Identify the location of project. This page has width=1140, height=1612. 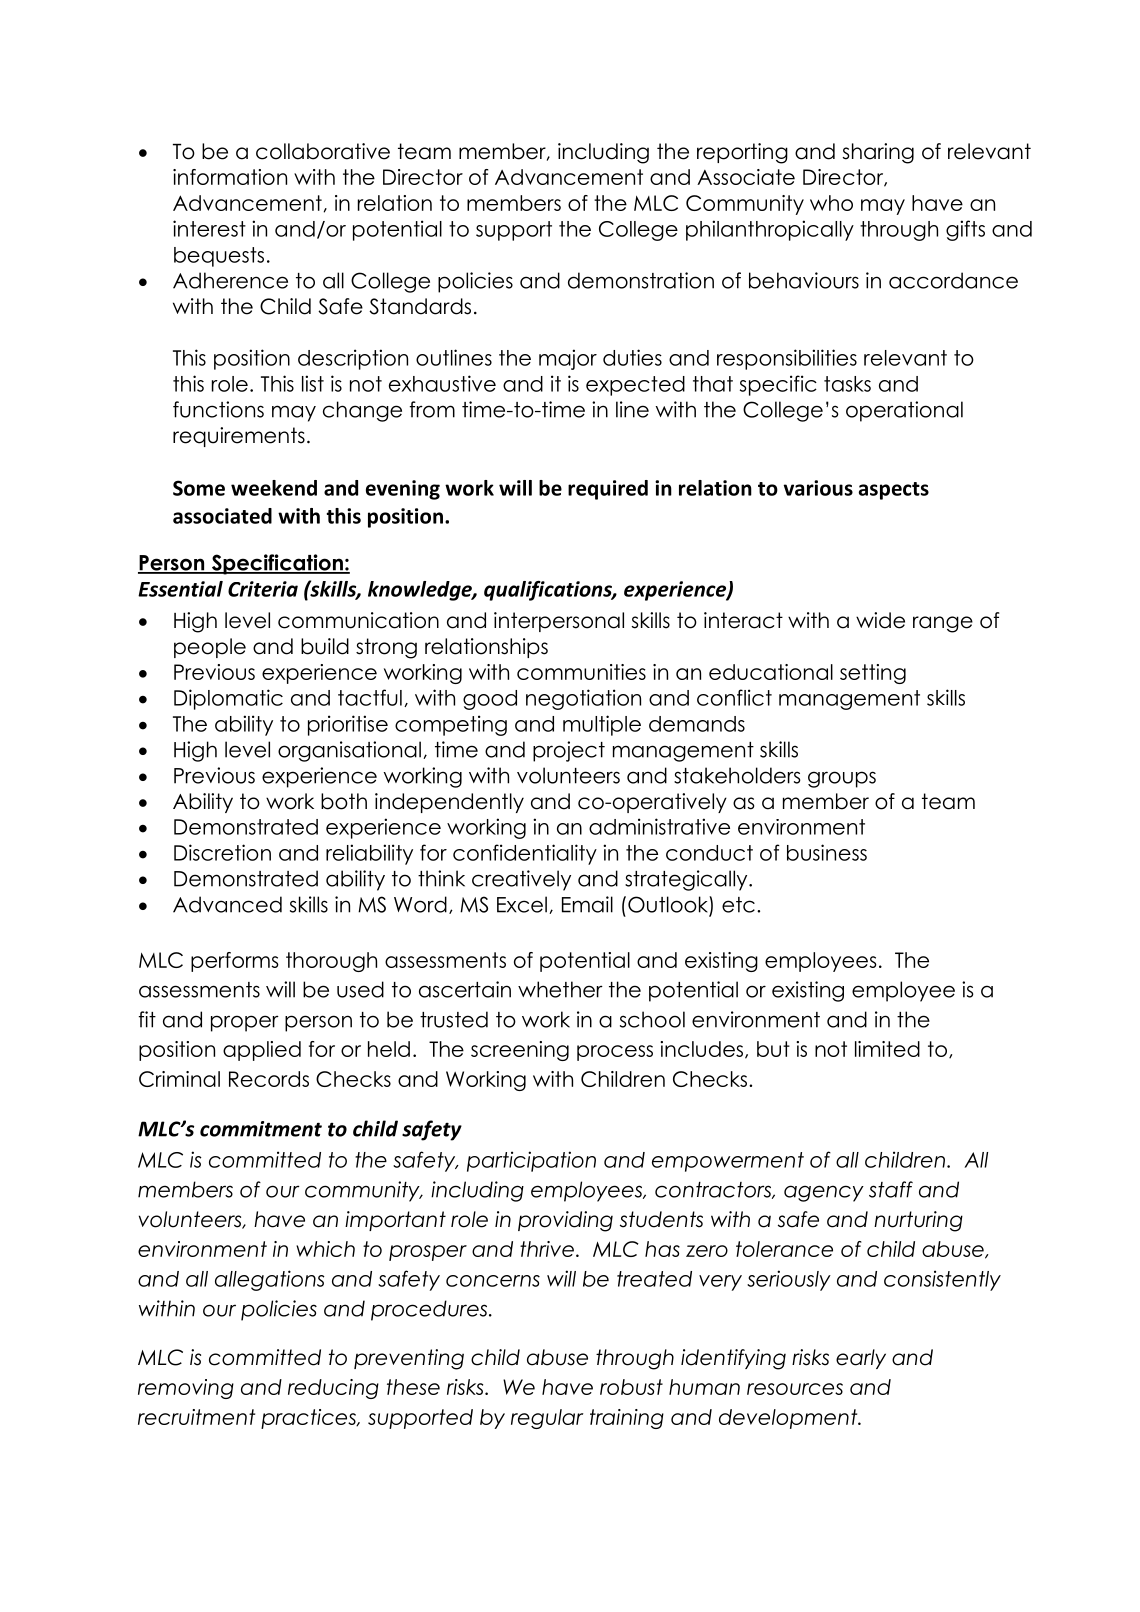
(569, 751).
